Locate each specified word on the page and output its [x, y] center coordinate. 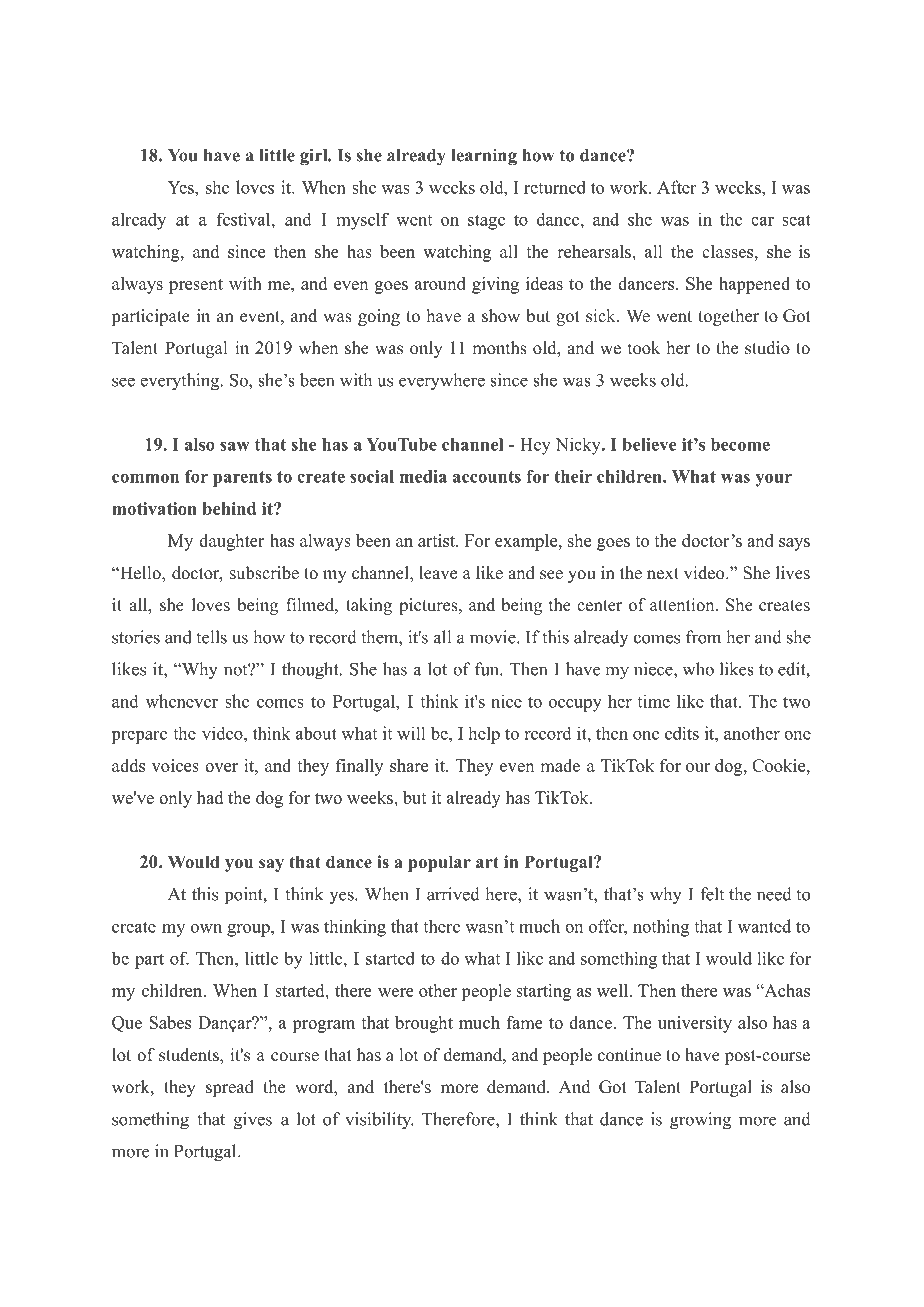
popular [439, 863]
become [740, 444]
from [703, 637]
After [676, 187]
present [196, 286]
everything [181, 382]
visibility [379, 1121]
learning [484, 157]
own [206, 928]
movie [494, 637]
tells [211, 637]
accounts [487, 477]
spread [230, 1088]
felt [712, 894]
